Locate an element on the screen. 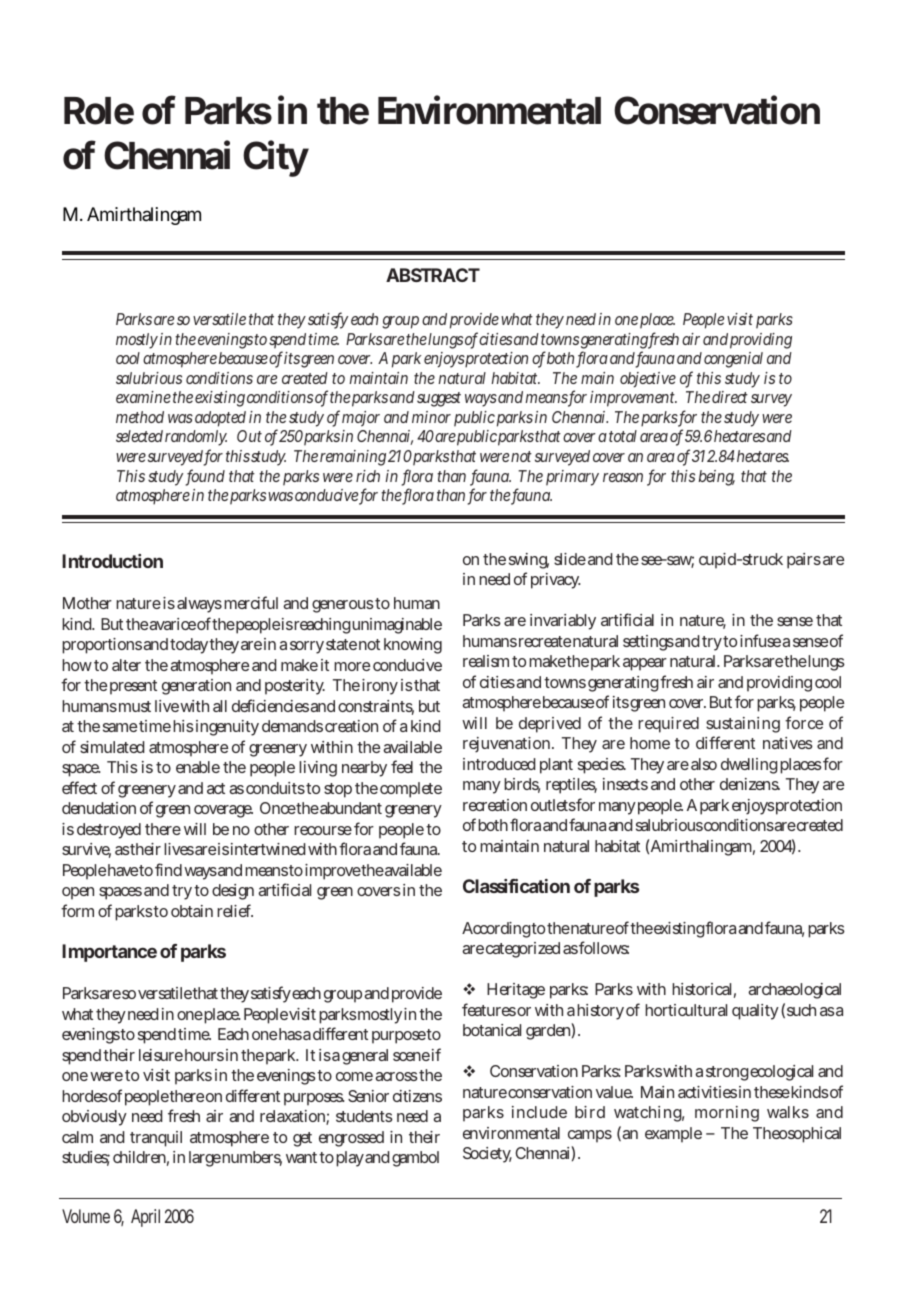 The width and height of the screenshot is (924, 1308). April is located at coordinates (145, 1218).
